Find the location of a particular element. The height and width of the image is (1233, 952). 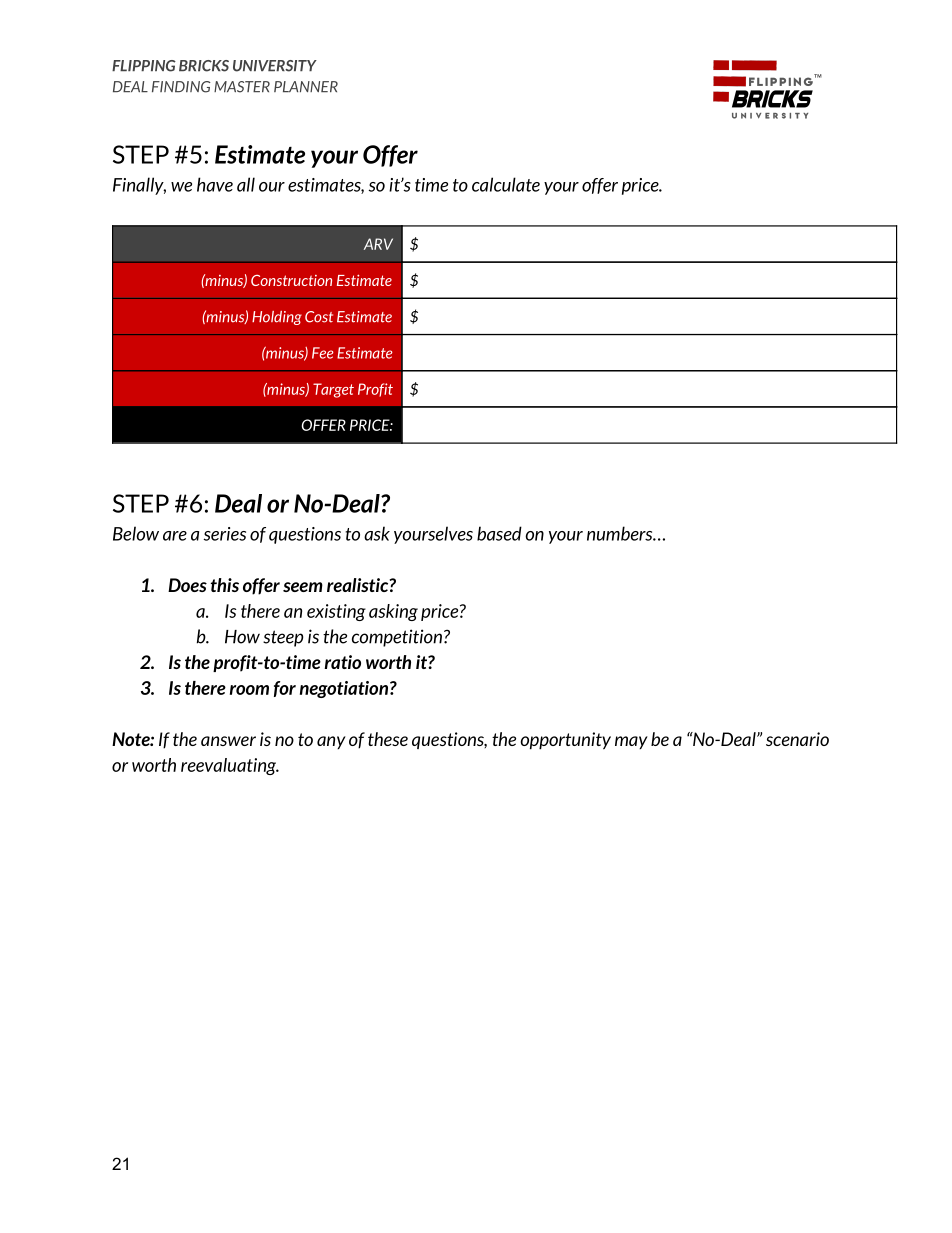

How is located at coordinates (242, 637).
